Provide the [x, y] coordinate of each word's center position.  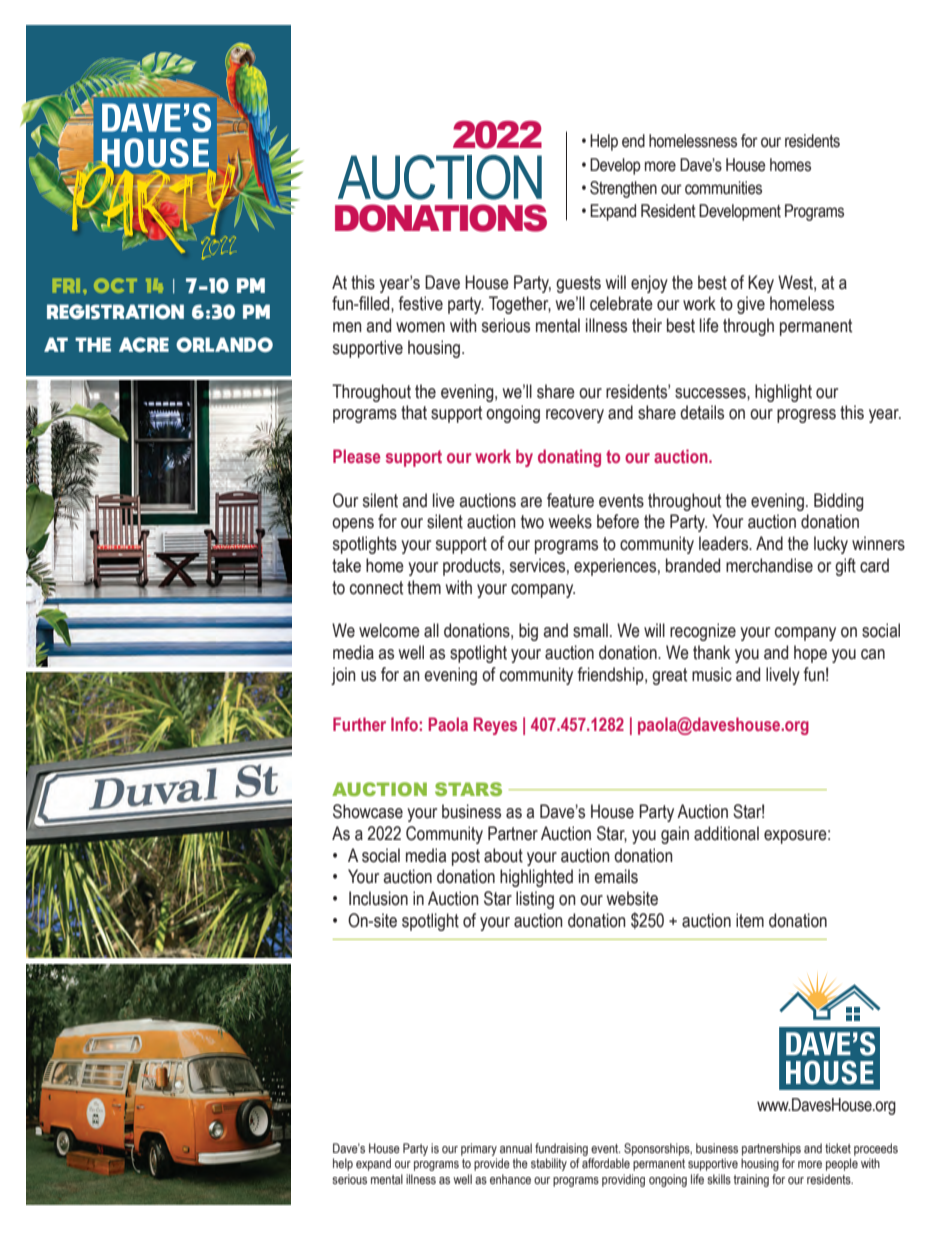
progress [806, 416]
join [343, 676]
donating [569, 458]
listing [535, 900]
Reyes [495, 726]
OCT [115, 285]
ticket [838, 1148]
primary [479, 1149]
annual [516, 1148]
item [750, 920]
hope [810, 654]
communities [723, 188]
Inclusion [378, 898]
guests [578, 284]
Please [356, 456]
